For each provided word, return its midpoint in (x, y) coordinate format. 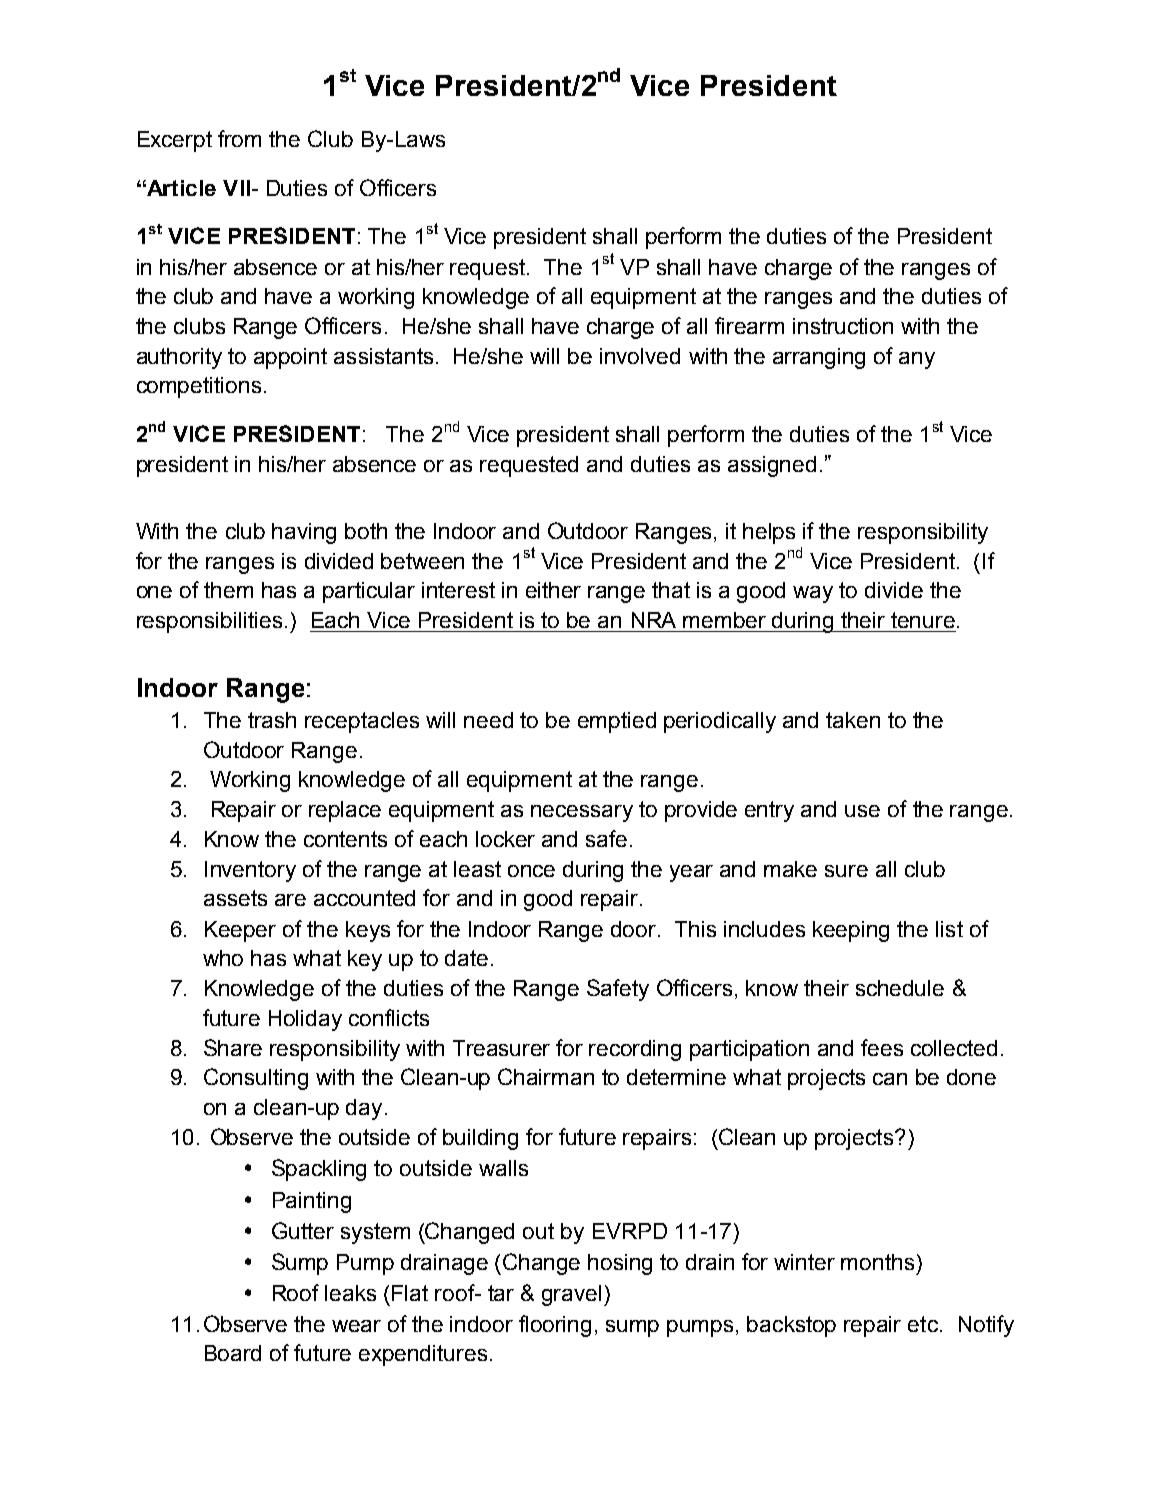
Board (233, 1353)
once (531, 871)
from (239, 138)
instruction (843, 326)
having (304, 533)
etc (923, 1324)
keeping (851, 931)
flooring (555, 1326)
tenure (923, 620)
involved (640, 356)
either (553, 590)
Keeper (240, 931)
